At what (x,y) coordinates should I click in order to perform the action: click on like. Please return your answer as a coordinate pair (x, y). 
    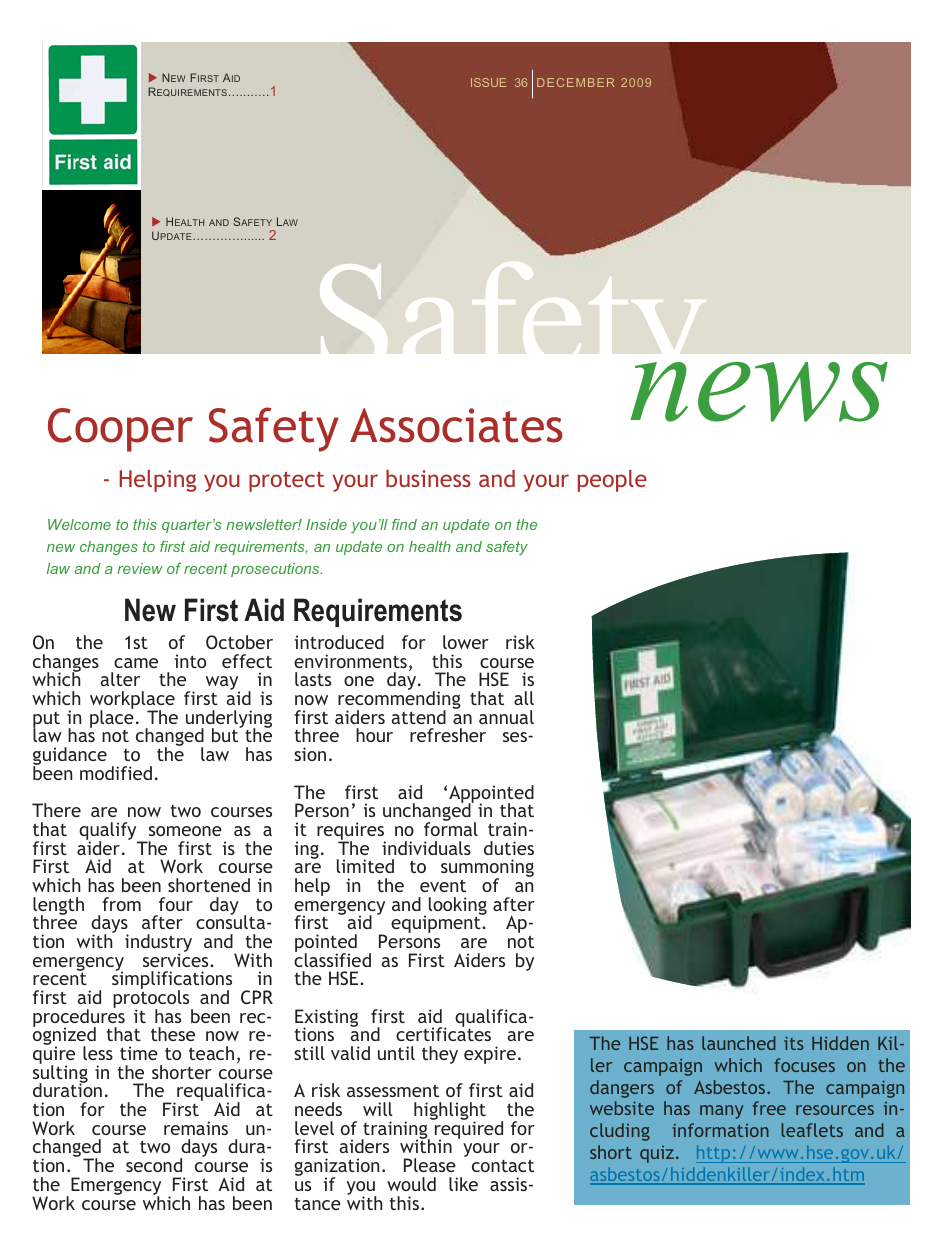
    Looking at the image, I should click on (463, 1184).
